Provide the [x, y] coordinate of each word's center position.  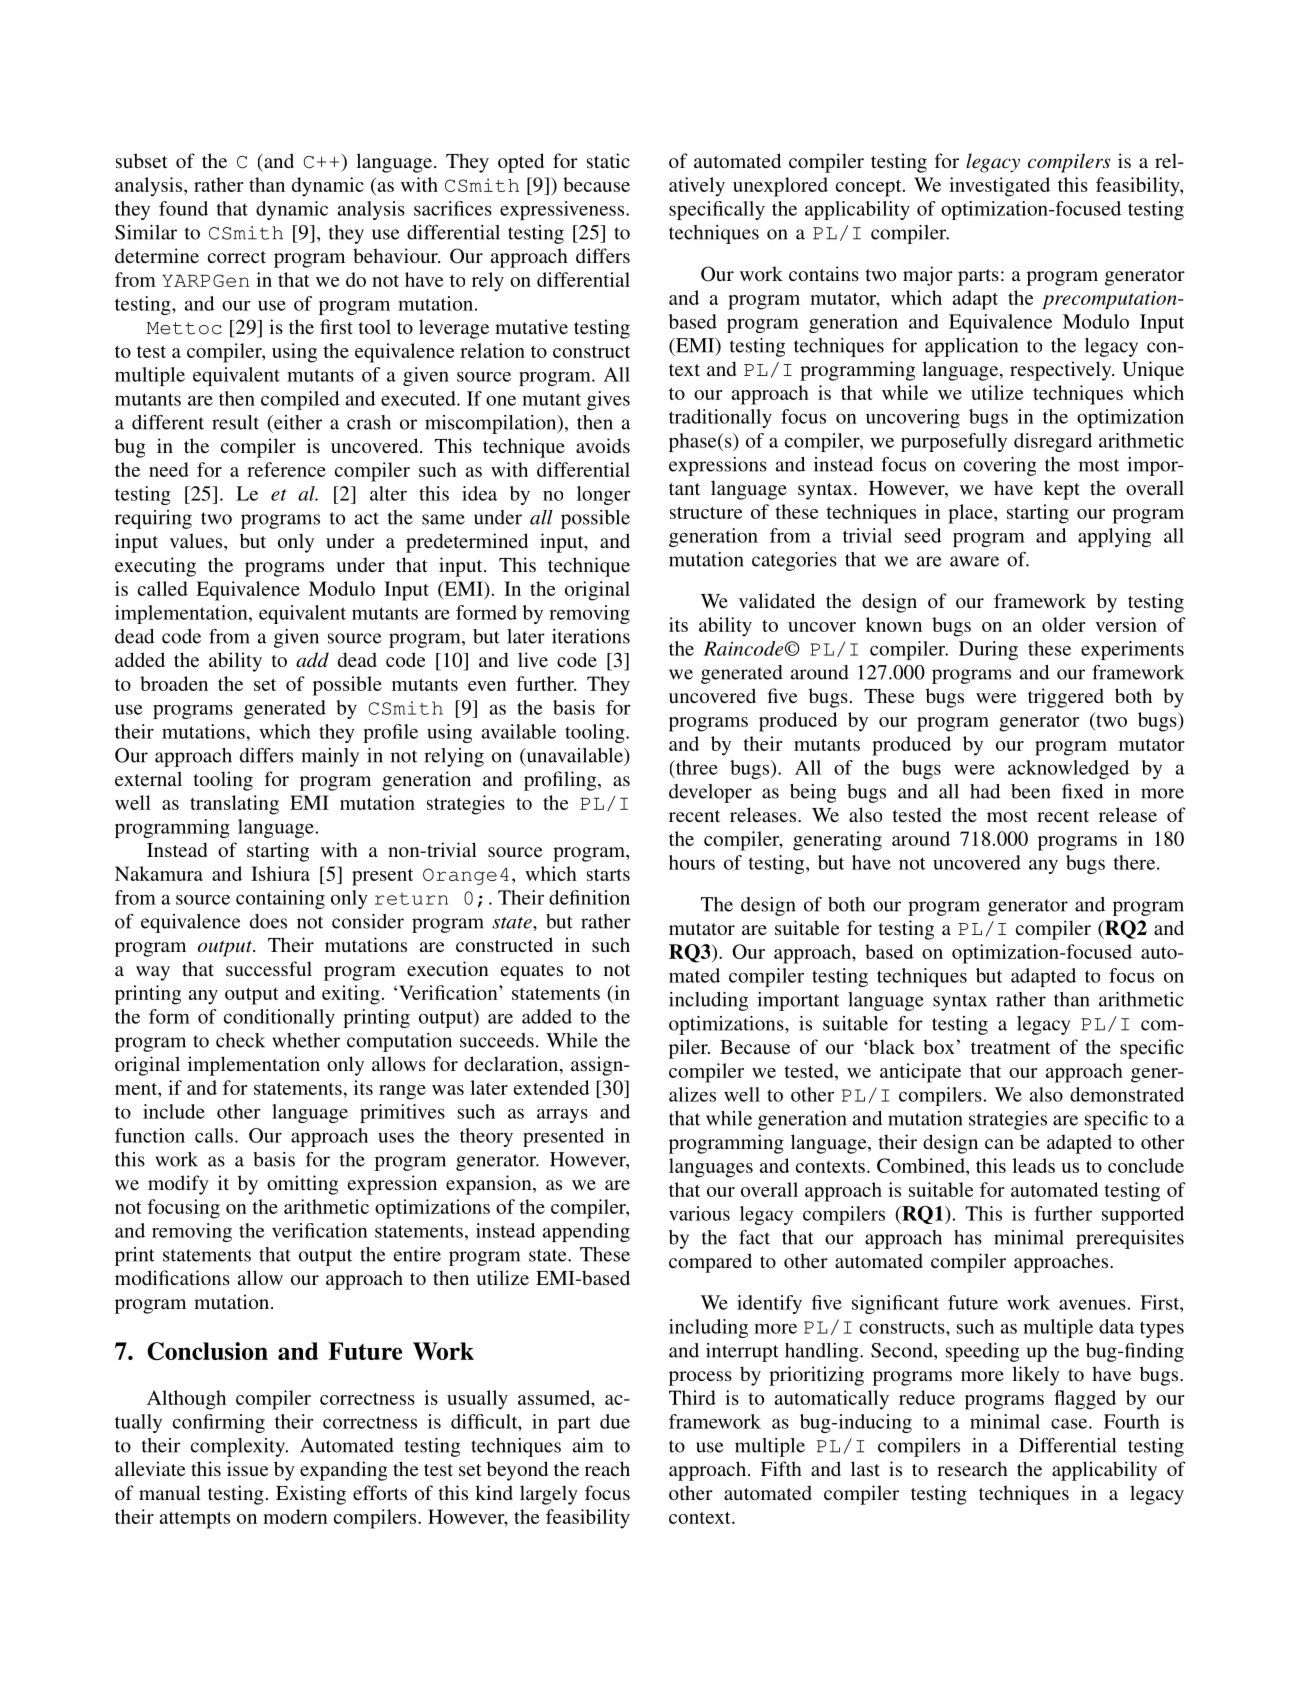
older [1064, 624]
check [240, 1040]
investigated [999, 187]
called [163, 588]
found [183, 208]
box [939, 1046]
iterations [591, 636]
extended [551, 1087]
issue [247, 1468]
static [608, 160]
